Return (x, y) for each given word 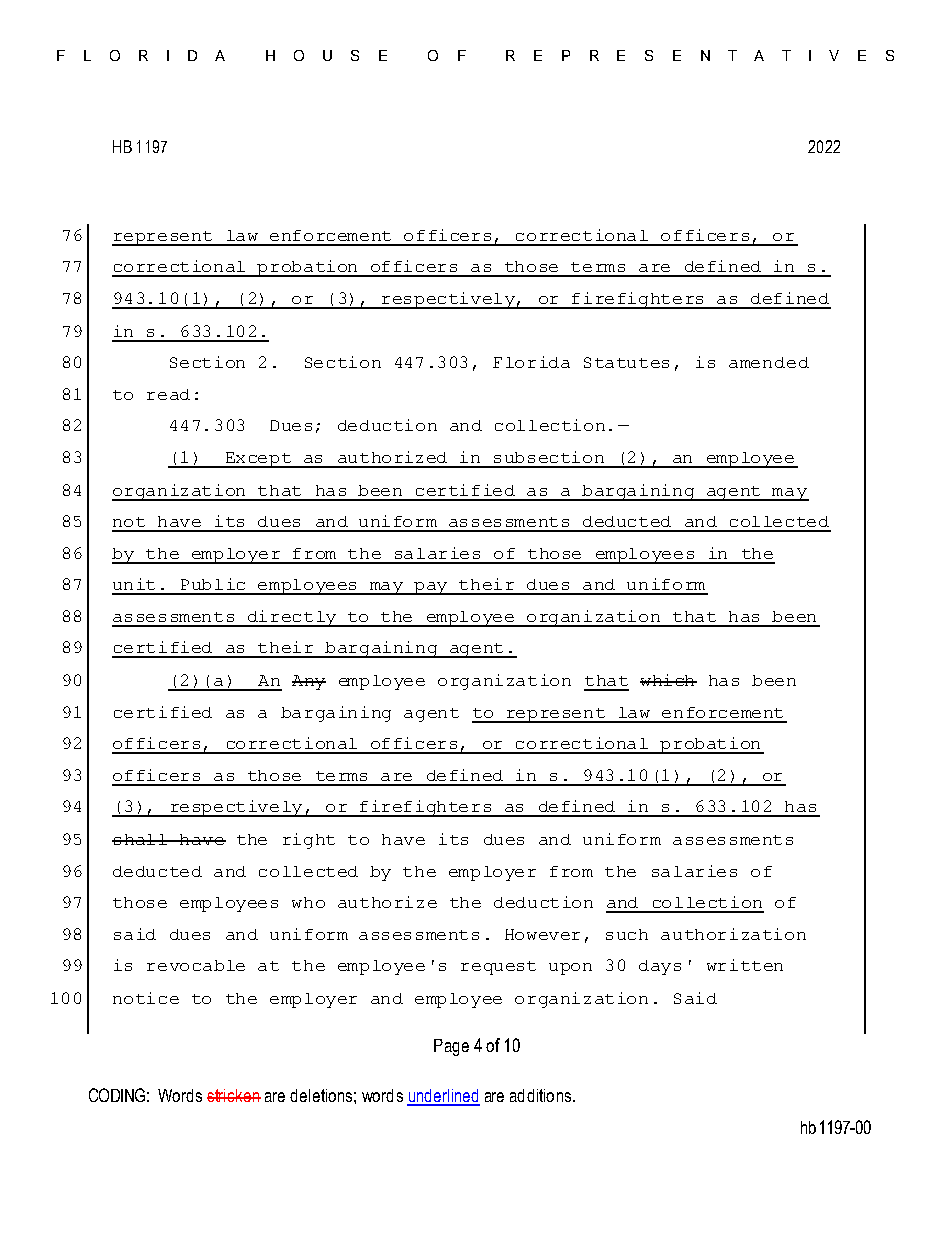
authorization (733, 934)
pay (431, 588)
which (668, 680)
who (308, 902)
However (542, 934)
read (168, 394)
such (627, 934)
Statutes (626, 362)
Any (309, 682)
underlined (443, 1097)
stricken (234, 1095)
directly (292, 618)
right (309, 841)
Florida (531, 362)
